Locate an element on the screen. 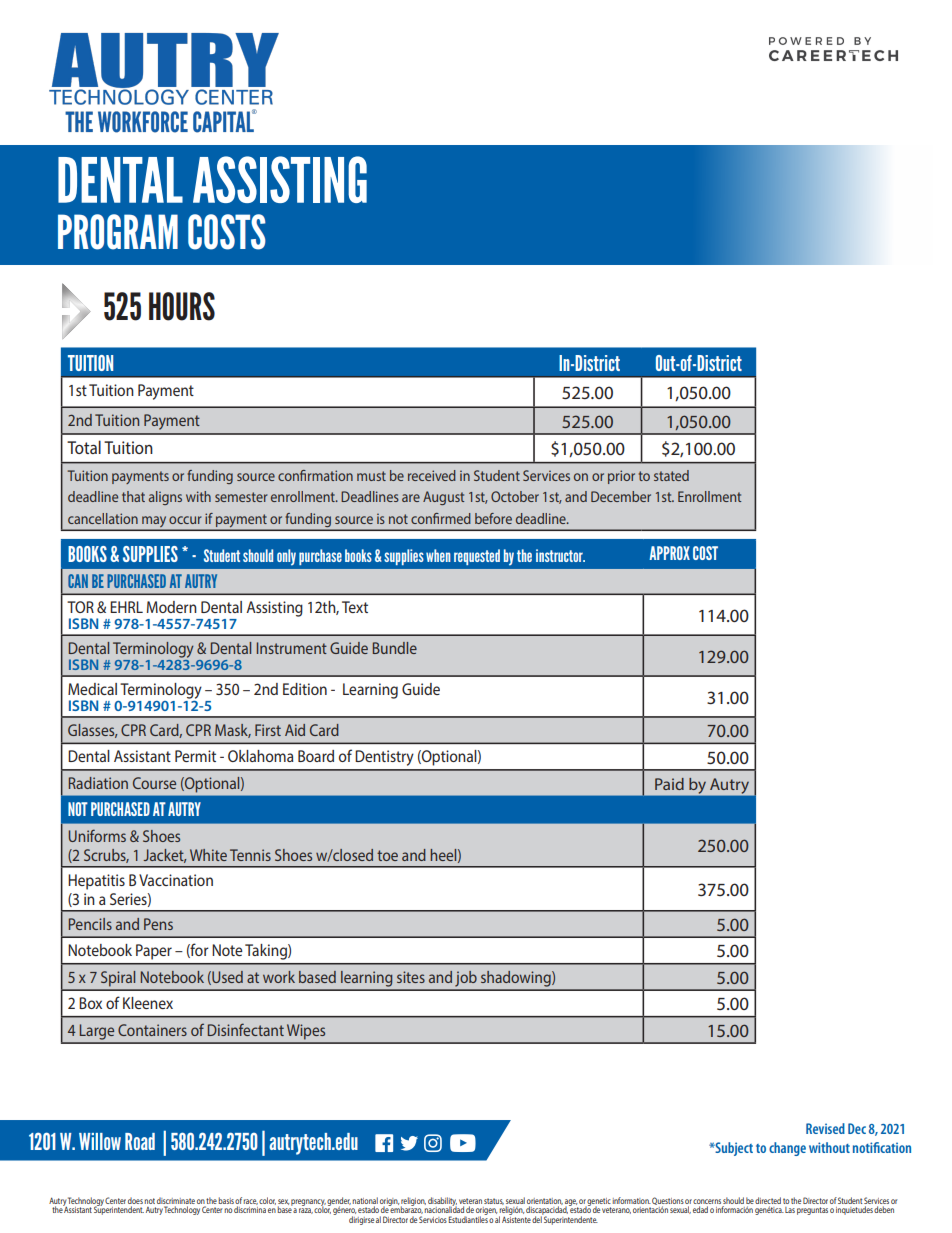 This screenshot has height=1233, width=952. received is located at coordinates (432, 475).
